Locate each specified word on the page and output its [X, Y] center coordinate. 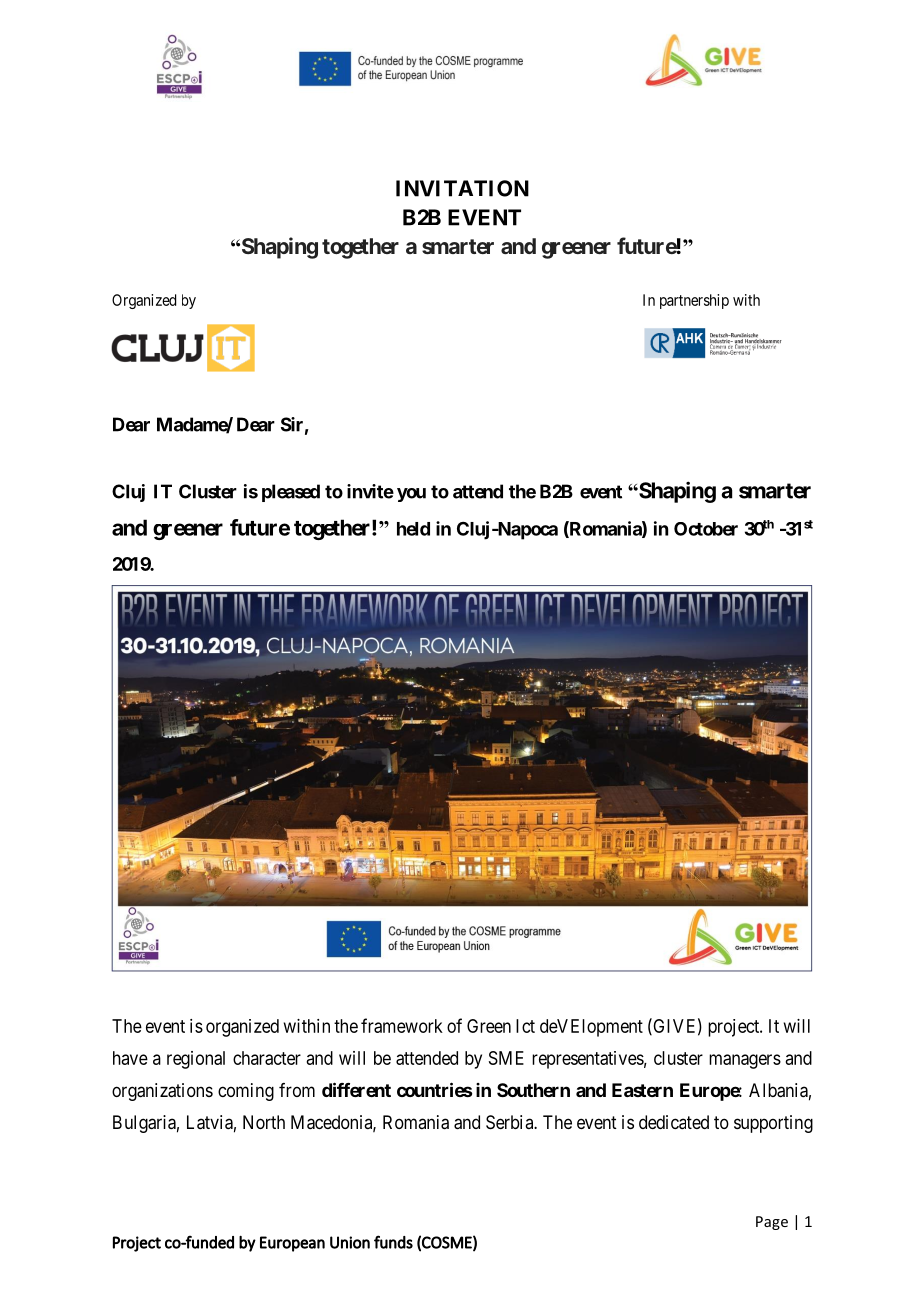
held [413, 529]
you [411, 495]
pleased [291, 493]
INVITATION [462, 188]
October [706, 529]
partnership [694, 301]
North [264, 1122]
